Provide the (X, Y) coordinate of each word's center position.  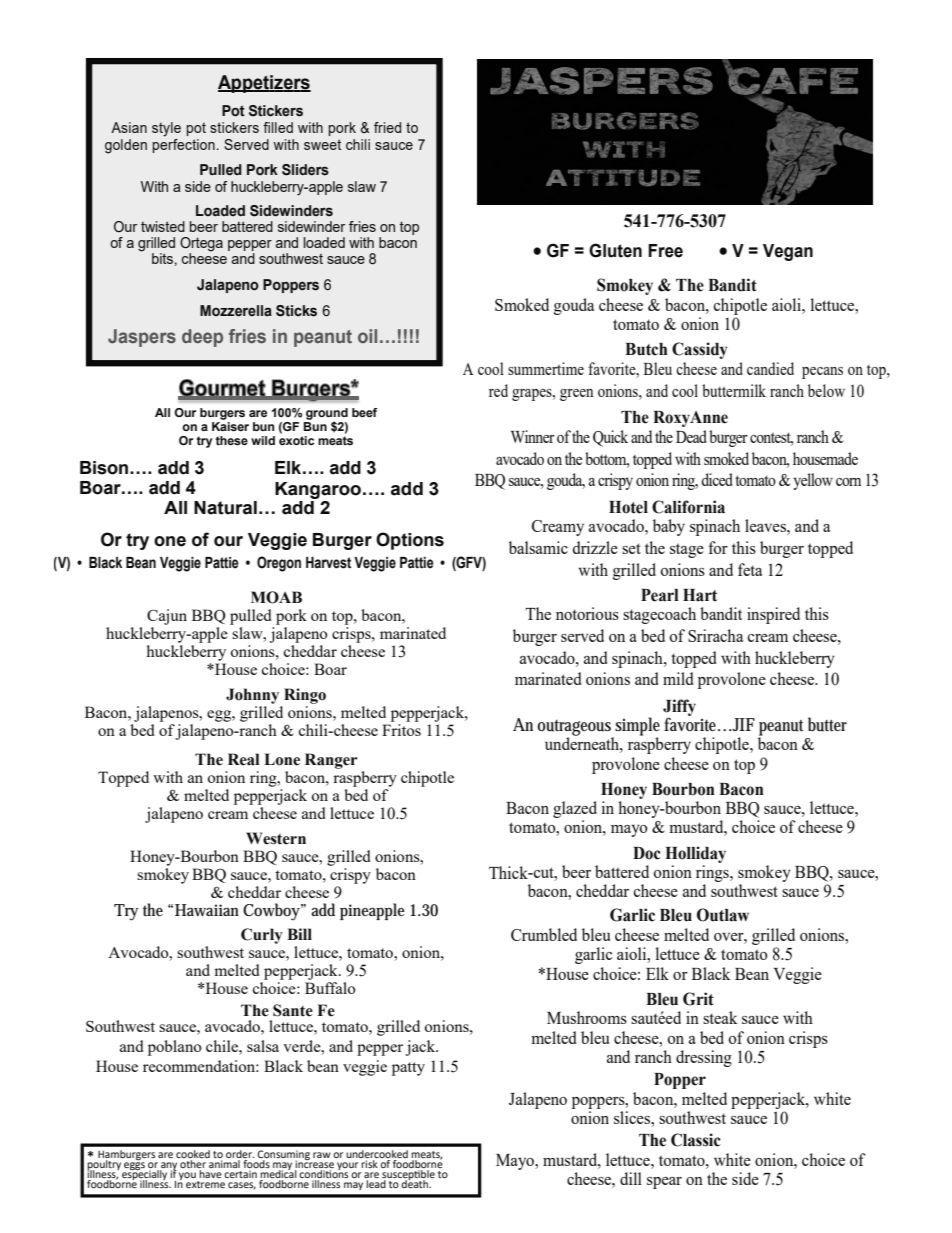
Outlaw (723, 915)
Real (243, 759)
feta (750, 569)
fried (387, 127)
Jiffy (679, 708)
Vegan (788, 252)
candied (770, 368)
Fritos (401, 730)
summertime (546, 368)
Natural (225, 508)
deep (202, 338)
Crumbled (544, 934)
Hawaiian (207, 910)
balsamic (538, 547)
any (168, 1167)
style (166, 129)
